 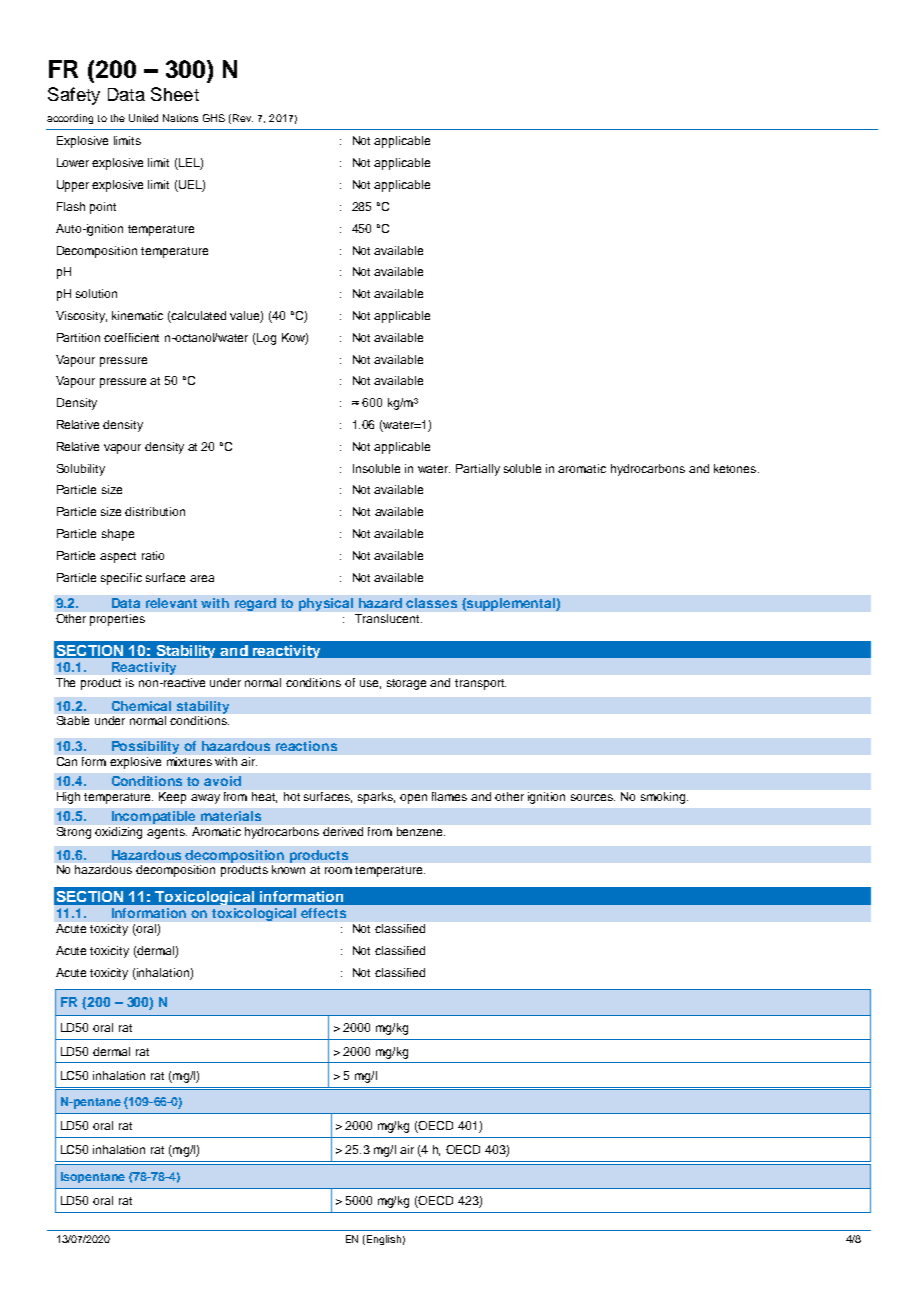 I want to click on Rev, so click(x=243, y=118).
